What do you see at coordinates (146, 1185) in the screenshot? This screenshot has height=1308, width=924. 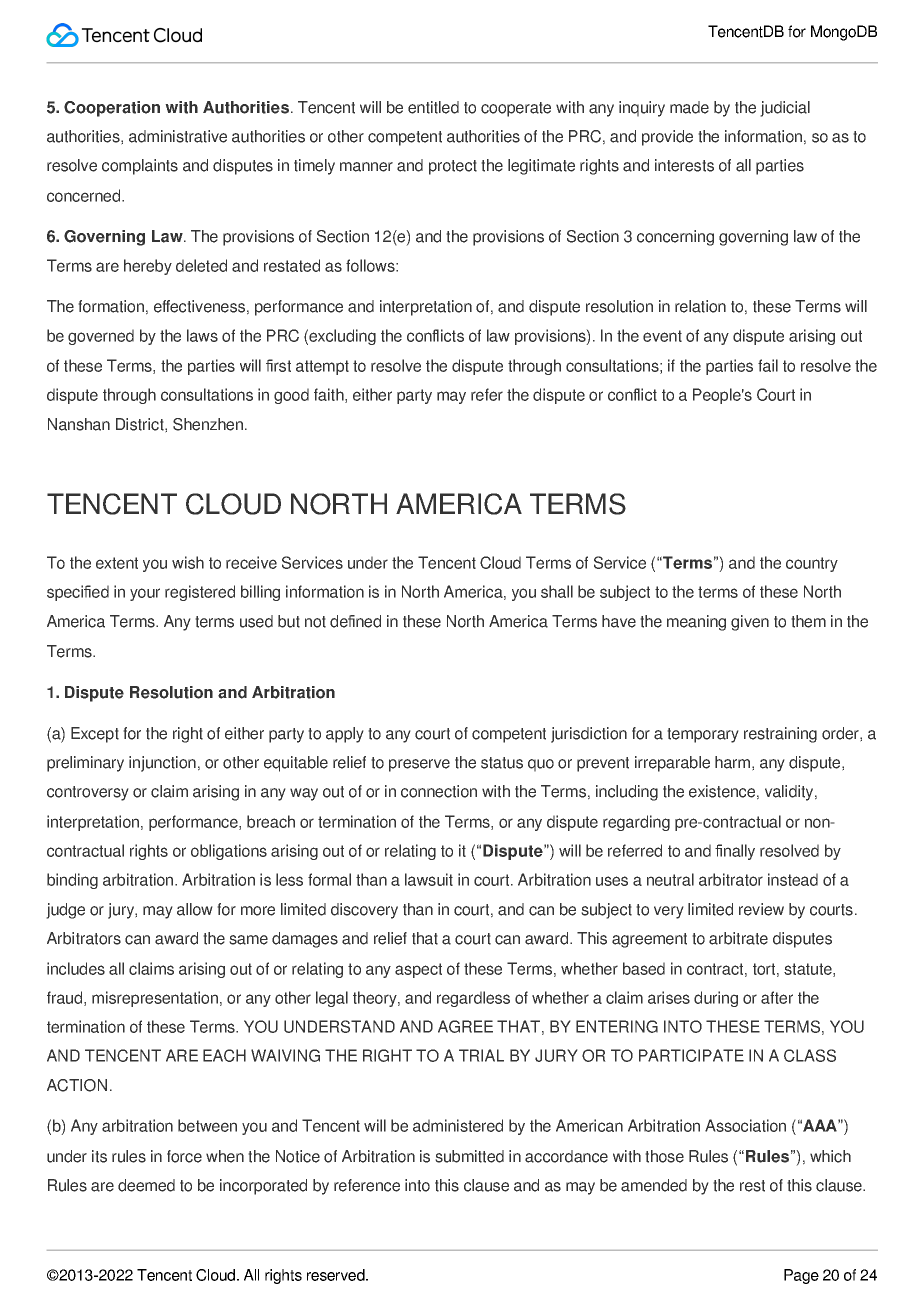 I see `deemed` at bounding box center [146, 1185].
